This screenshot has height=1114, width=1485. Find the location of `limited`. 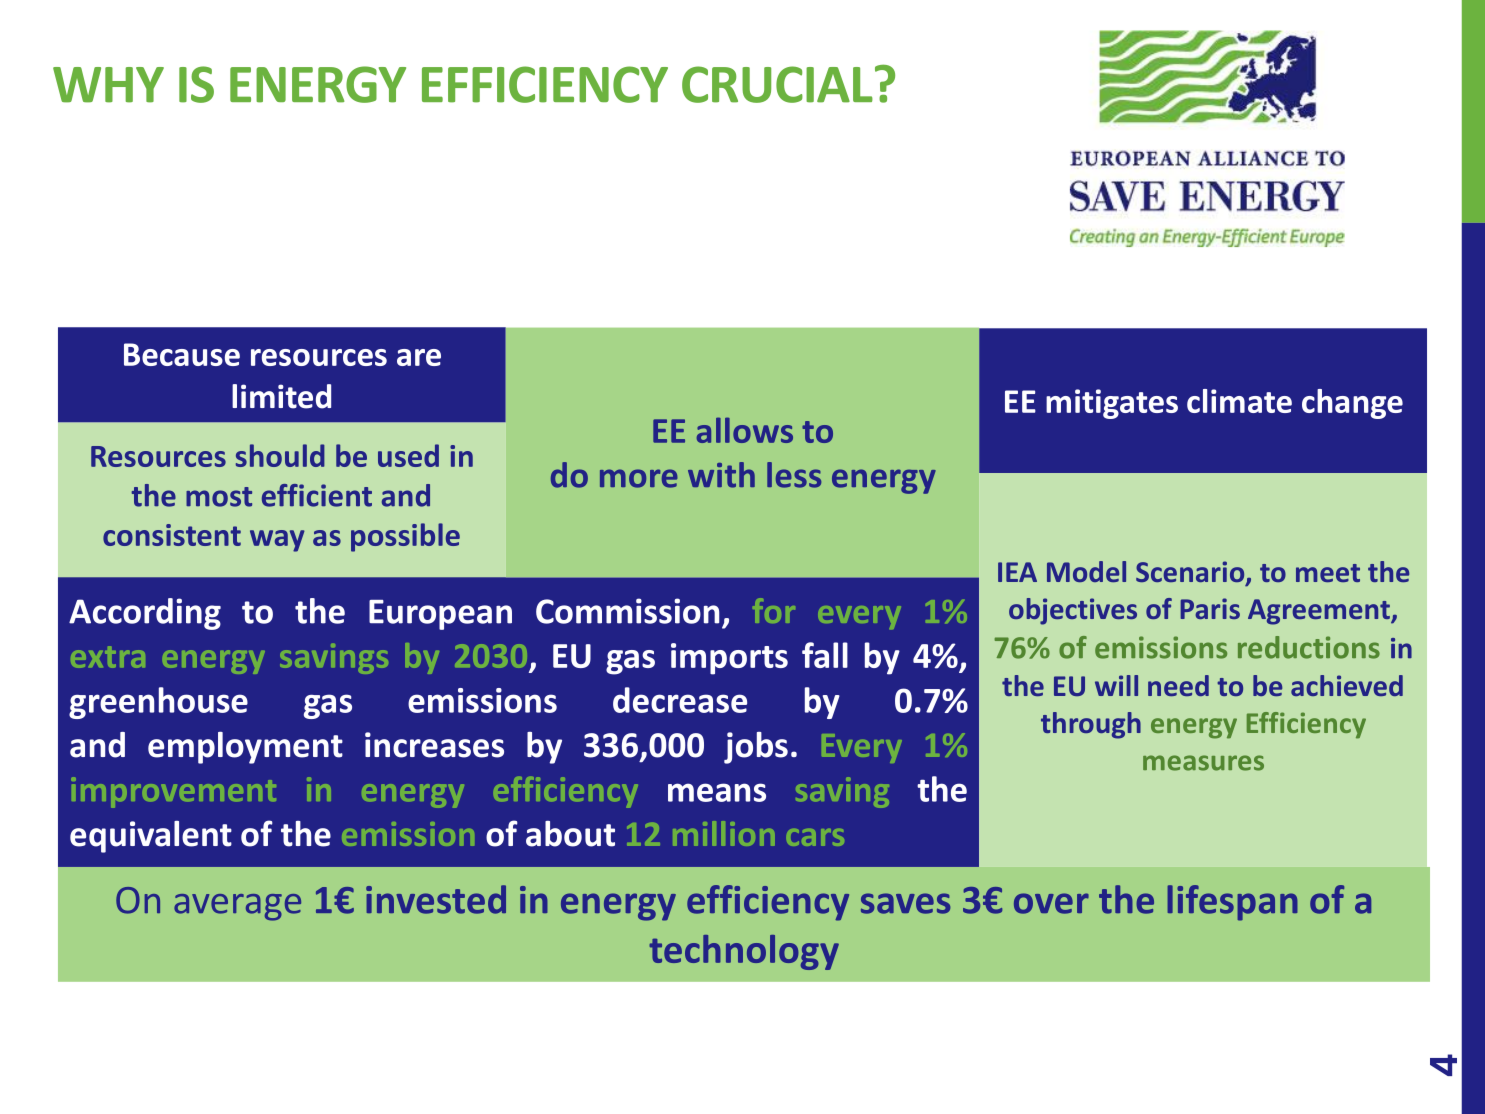

limited is located at coordinates (281, 396).
